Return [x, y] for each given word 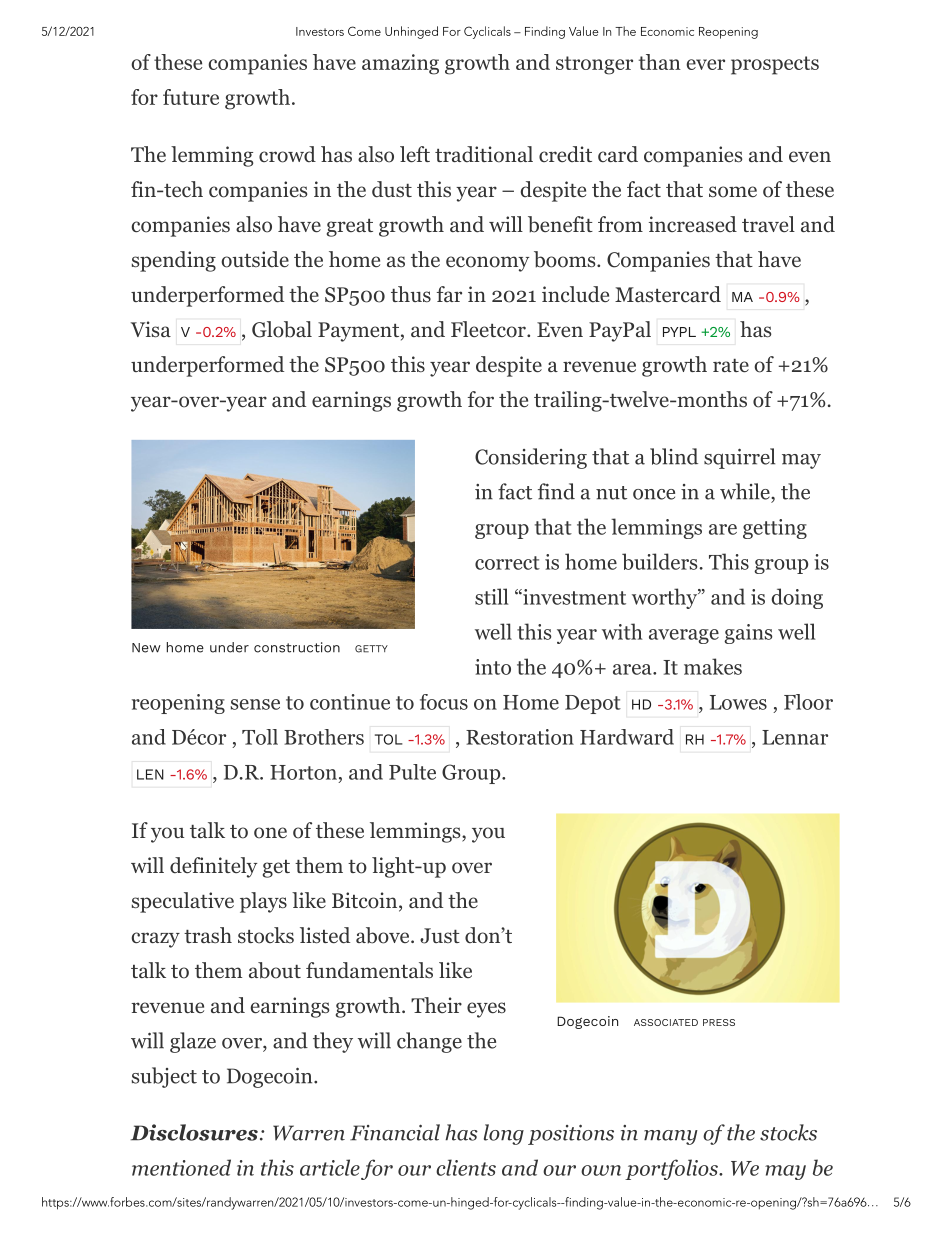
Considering [531, 458]
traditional [484, 154]
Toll [260, 737]
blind [674, 456]
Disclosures [194, 1132]
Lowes [738, 702]
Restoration [520, 737]
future [191, 97]
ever [705, 64]
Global [282, 329]
